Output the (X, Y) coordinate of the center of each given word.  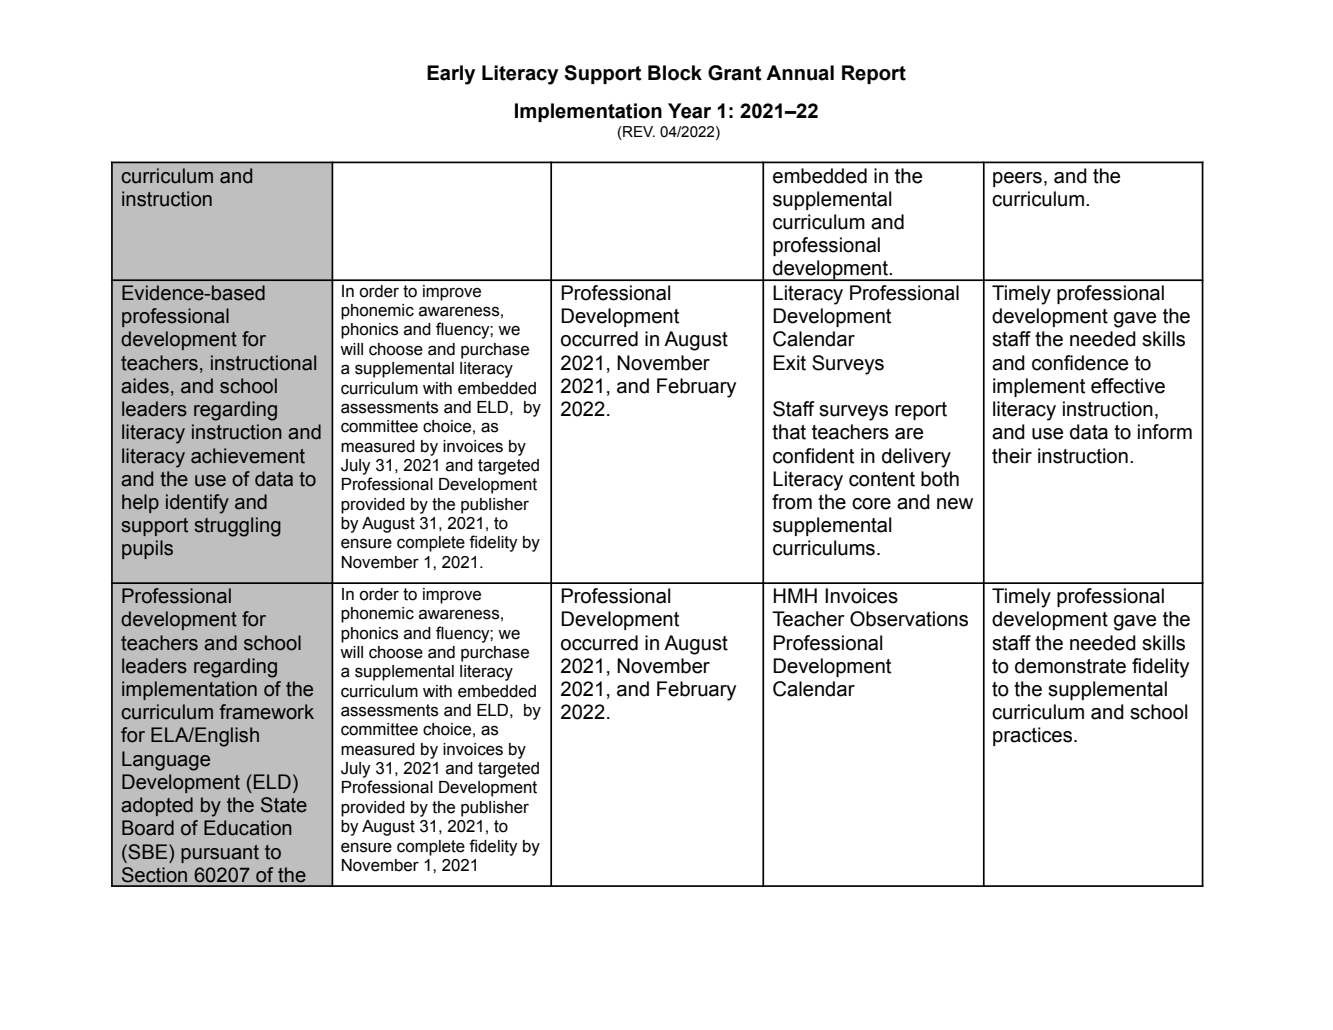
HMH (795, 595)
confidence (1080, 363)
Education (248, 828)
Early (451, 75)
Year (689, 111)
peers (1017, 179)
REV (638, 131)
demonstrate (1070, 666)
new (955, 504)
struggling (237, 527)
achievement (248, 456)
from (792, 502)
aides (145, 386)
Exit (789, 363)
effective (1128, 386)
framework (267, 712)
